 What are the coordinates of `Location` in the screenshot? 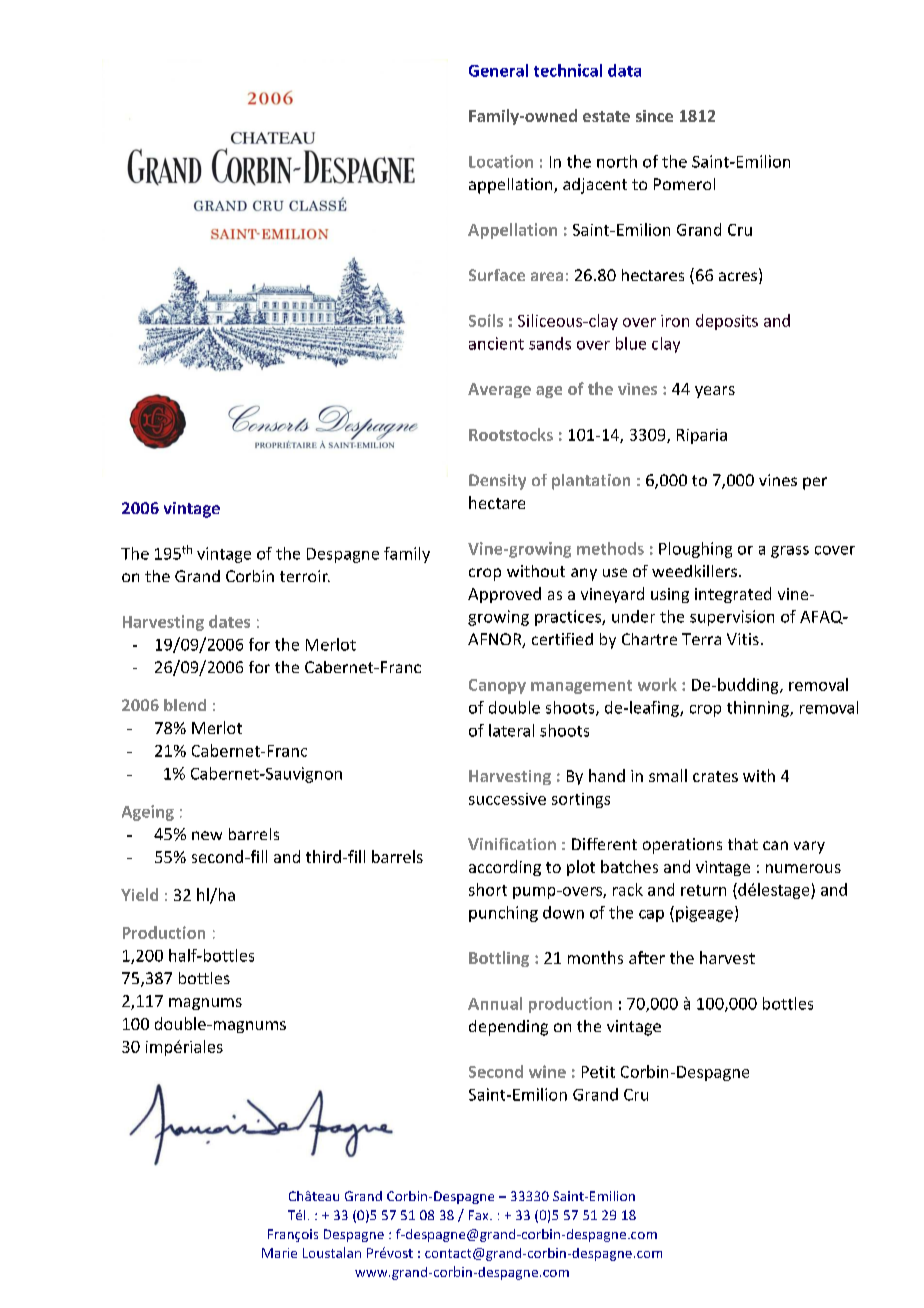 It's located at (501, 161).
